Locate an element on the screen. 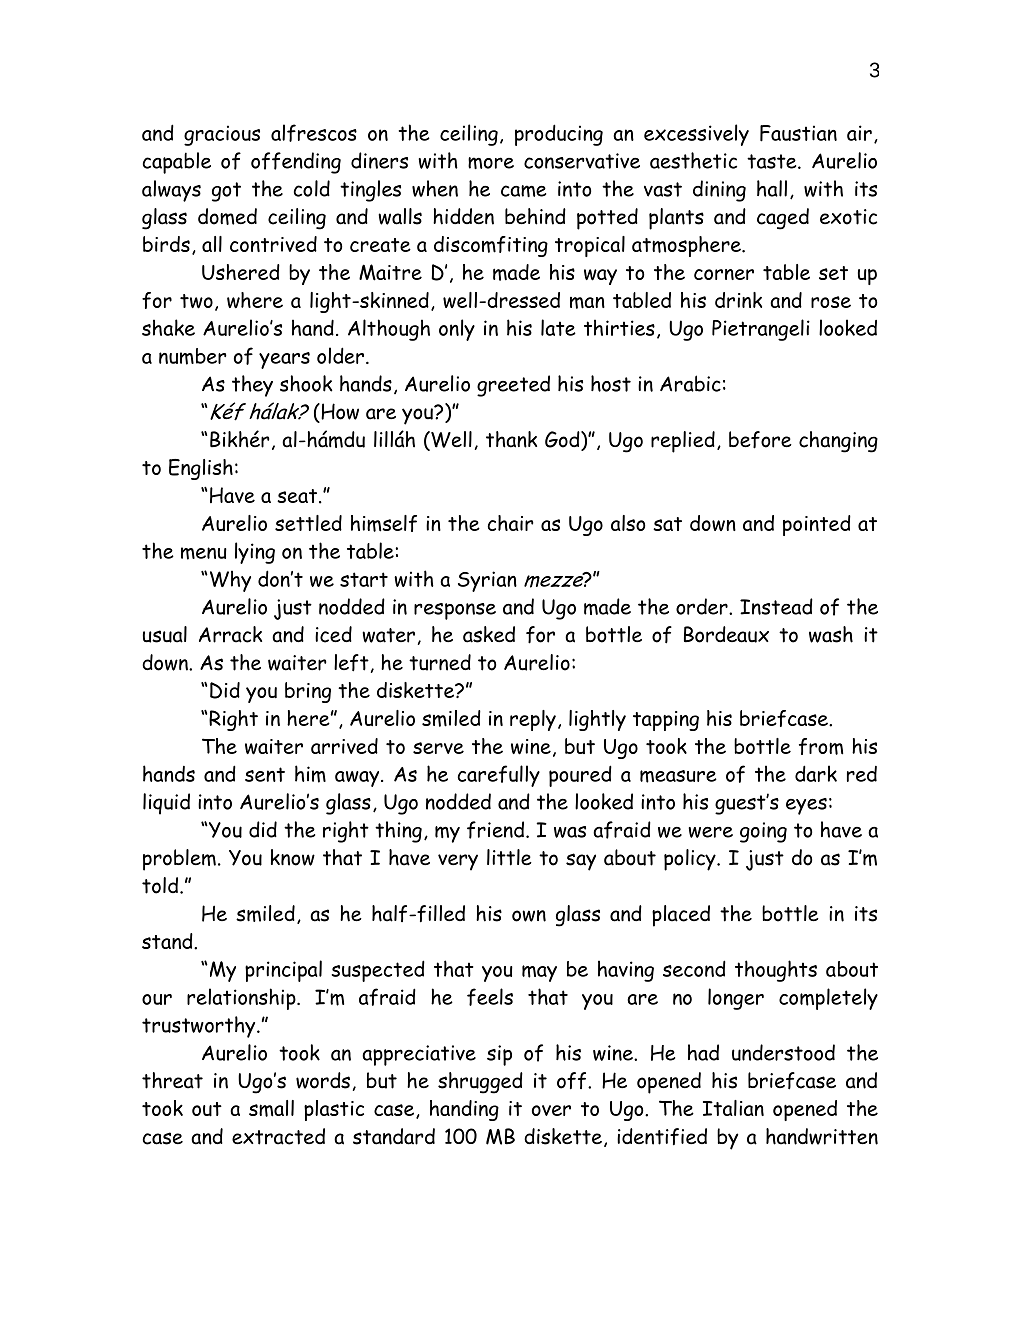  before is located at coordinates (760, 440).
